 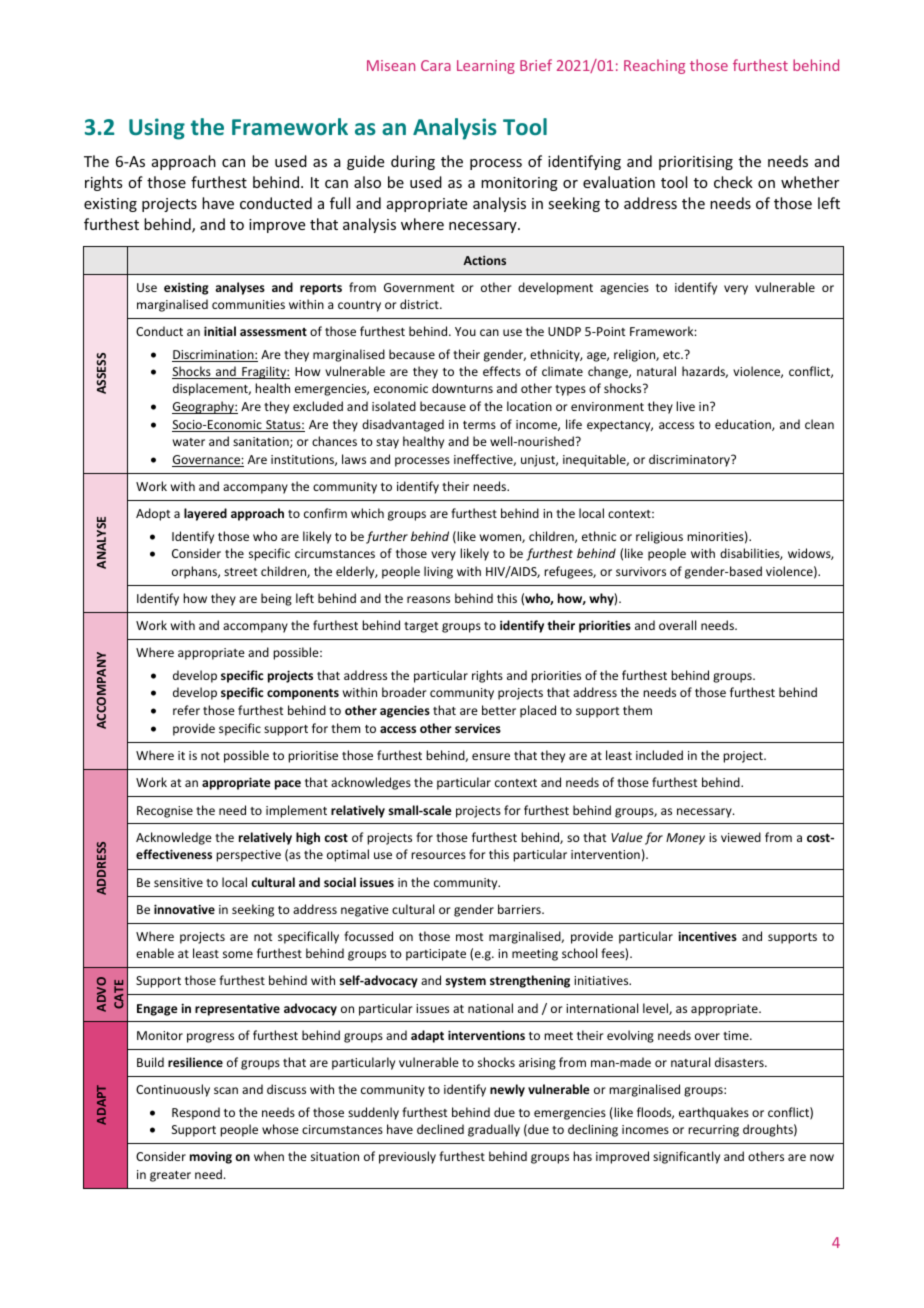 What do you see at coordinates (713, 1131) in the page?
I see `recurring` at bounding box center [713, 1131].
